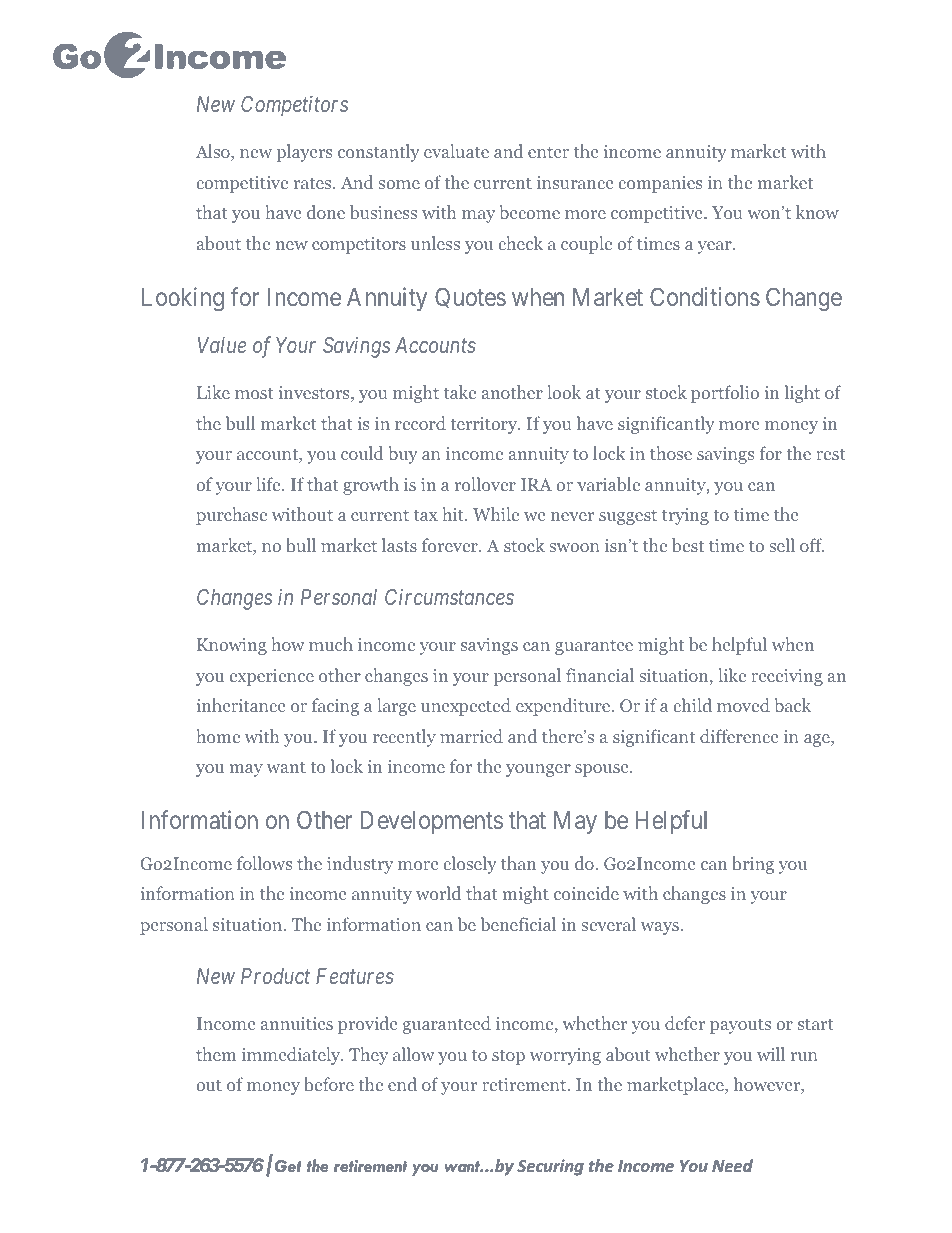  What do you see at coordinates (732, 1166) in the page?
I see `Need` at bounding box center [732, 1166].
